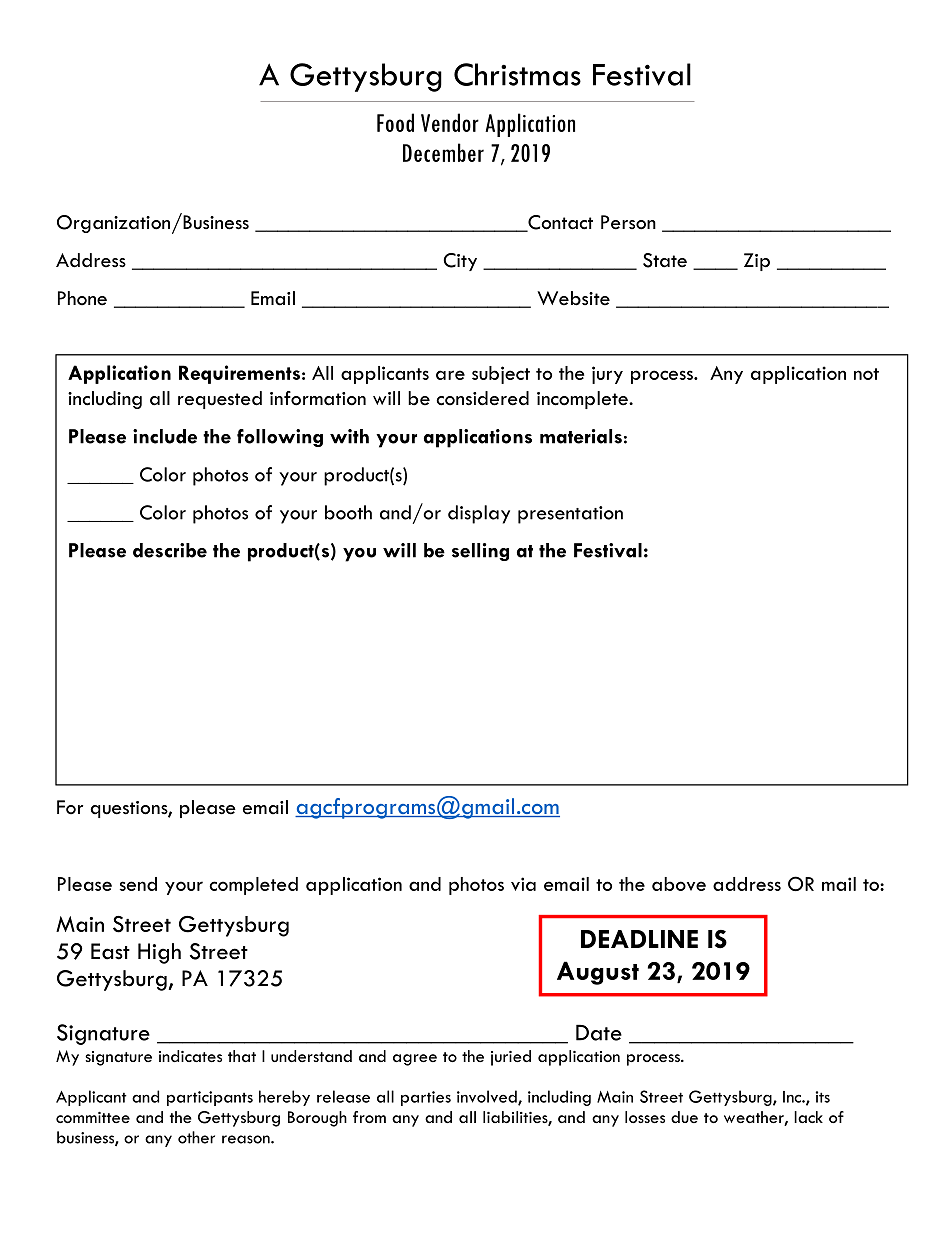 The width and height of the screenshot is (952, 1233). I want to click on via, so click(523, 884).
